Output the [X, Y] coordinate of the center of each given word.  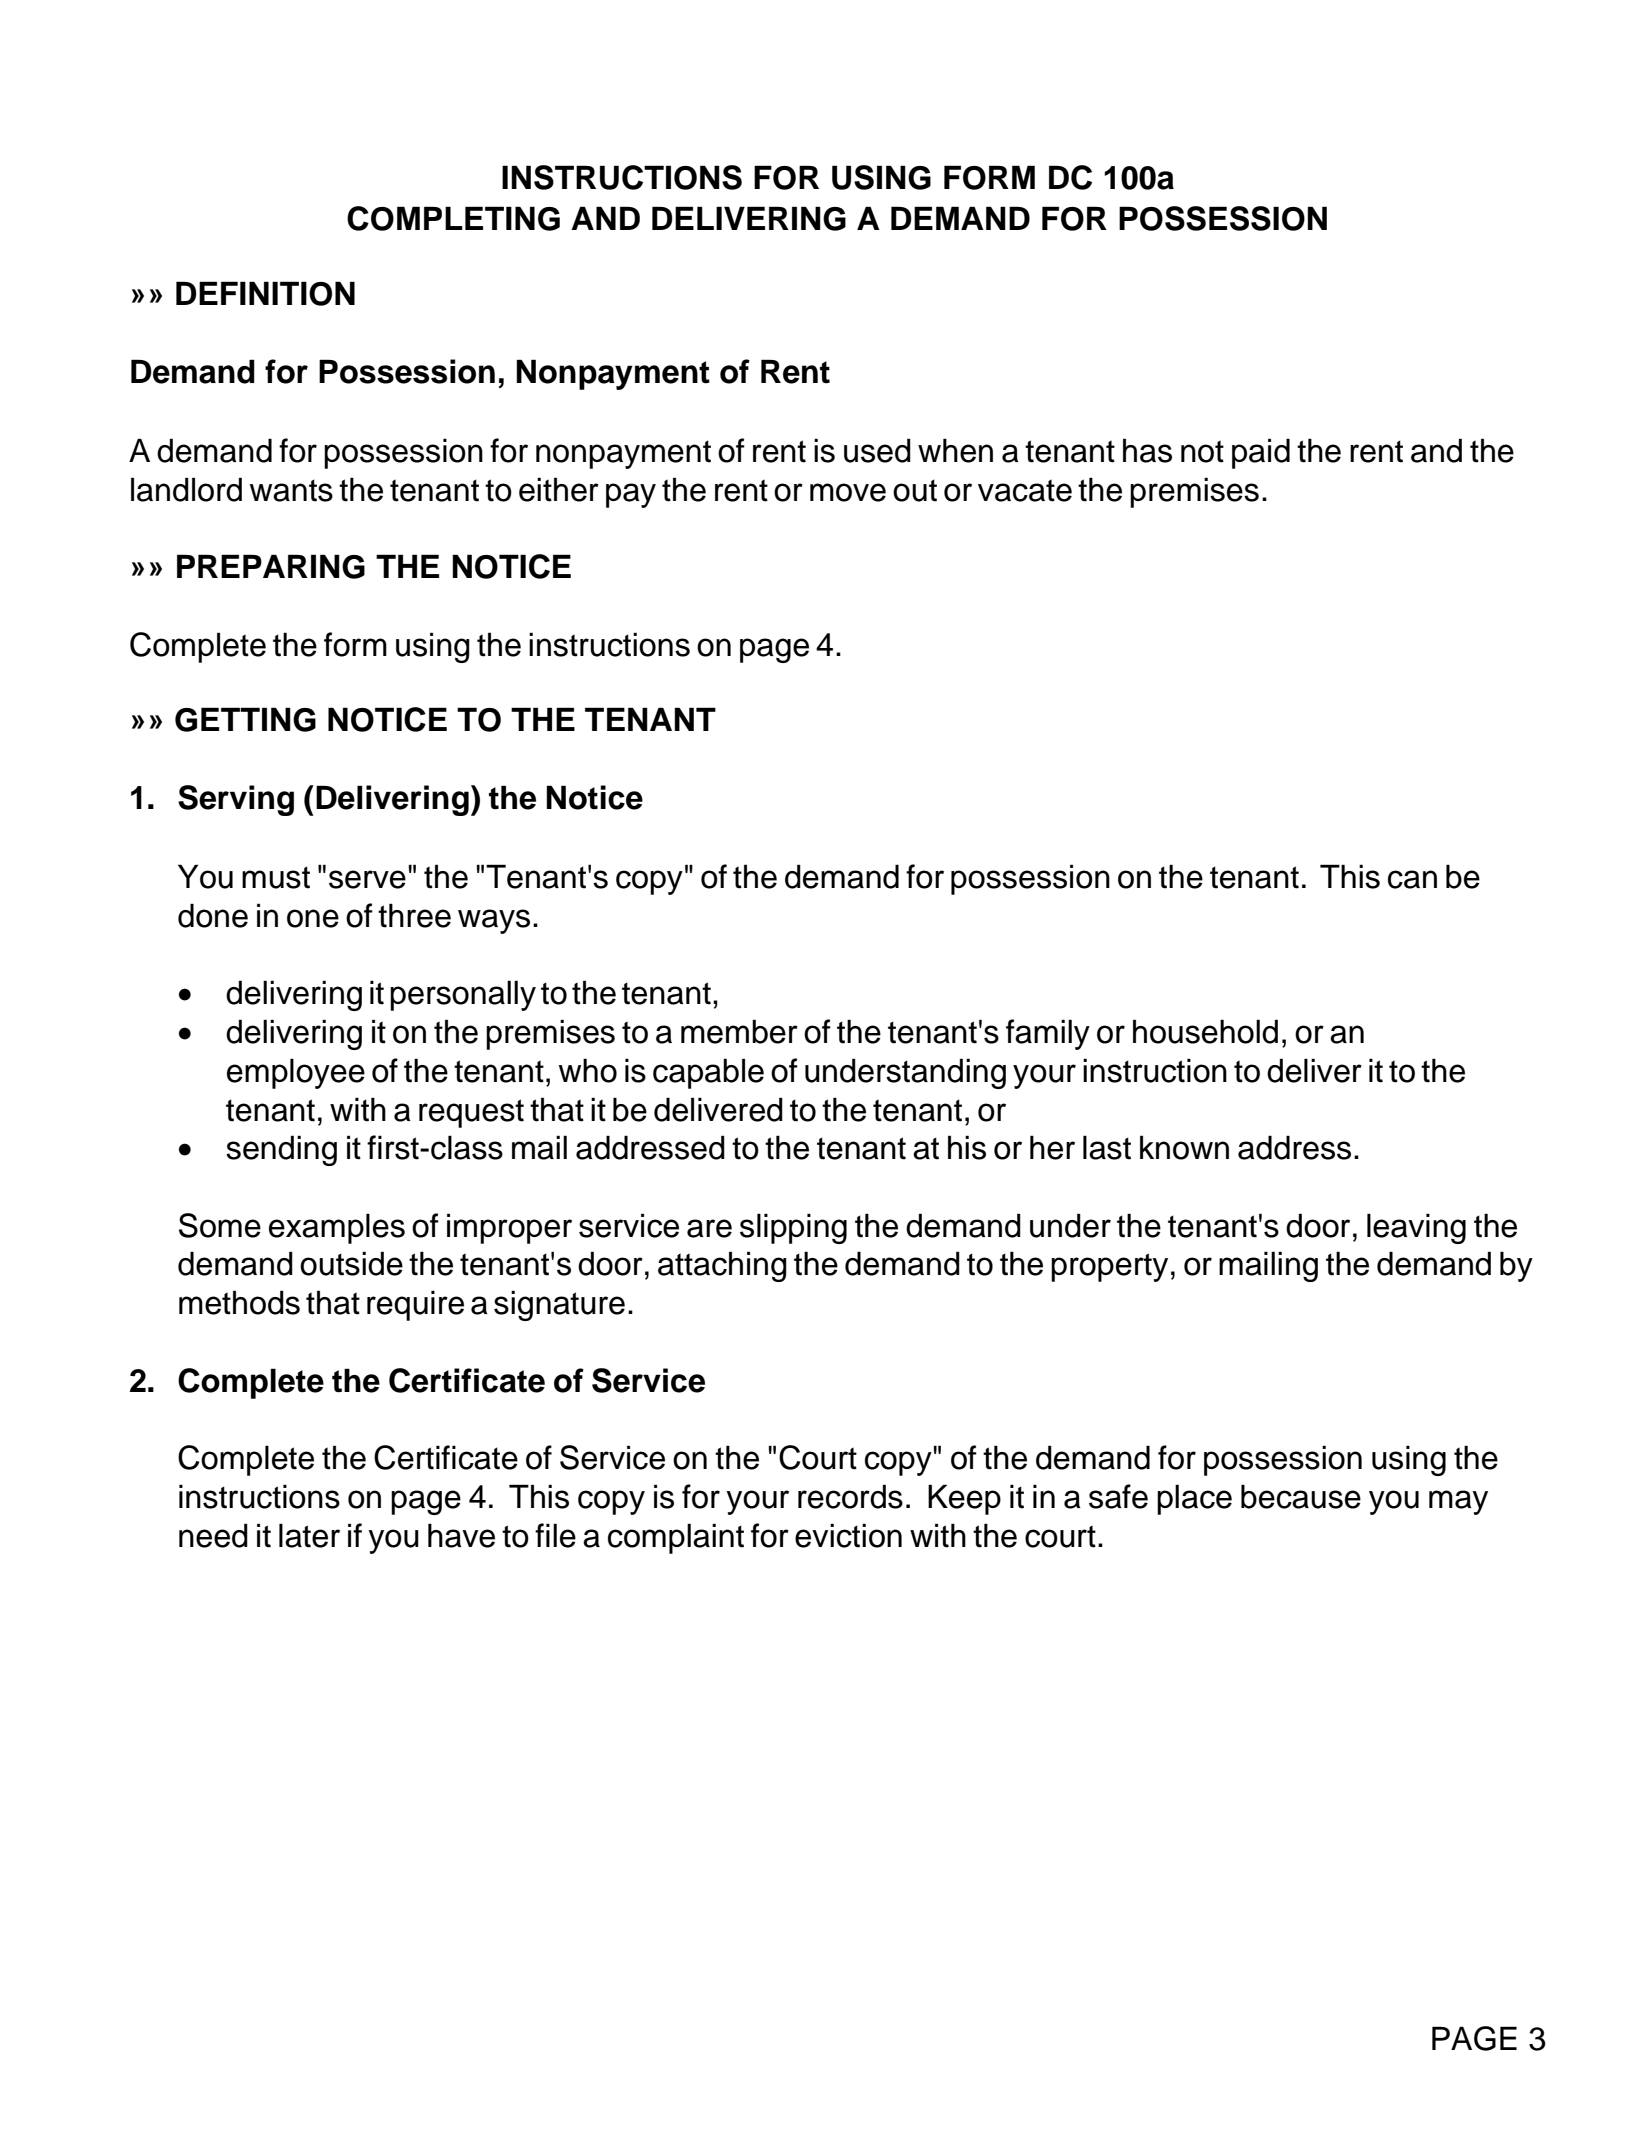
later [309, 1535]
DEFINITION [265, 293]
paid [1261, 453]
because [1301, 1496]
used [877, 450]
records [850, 1496]
